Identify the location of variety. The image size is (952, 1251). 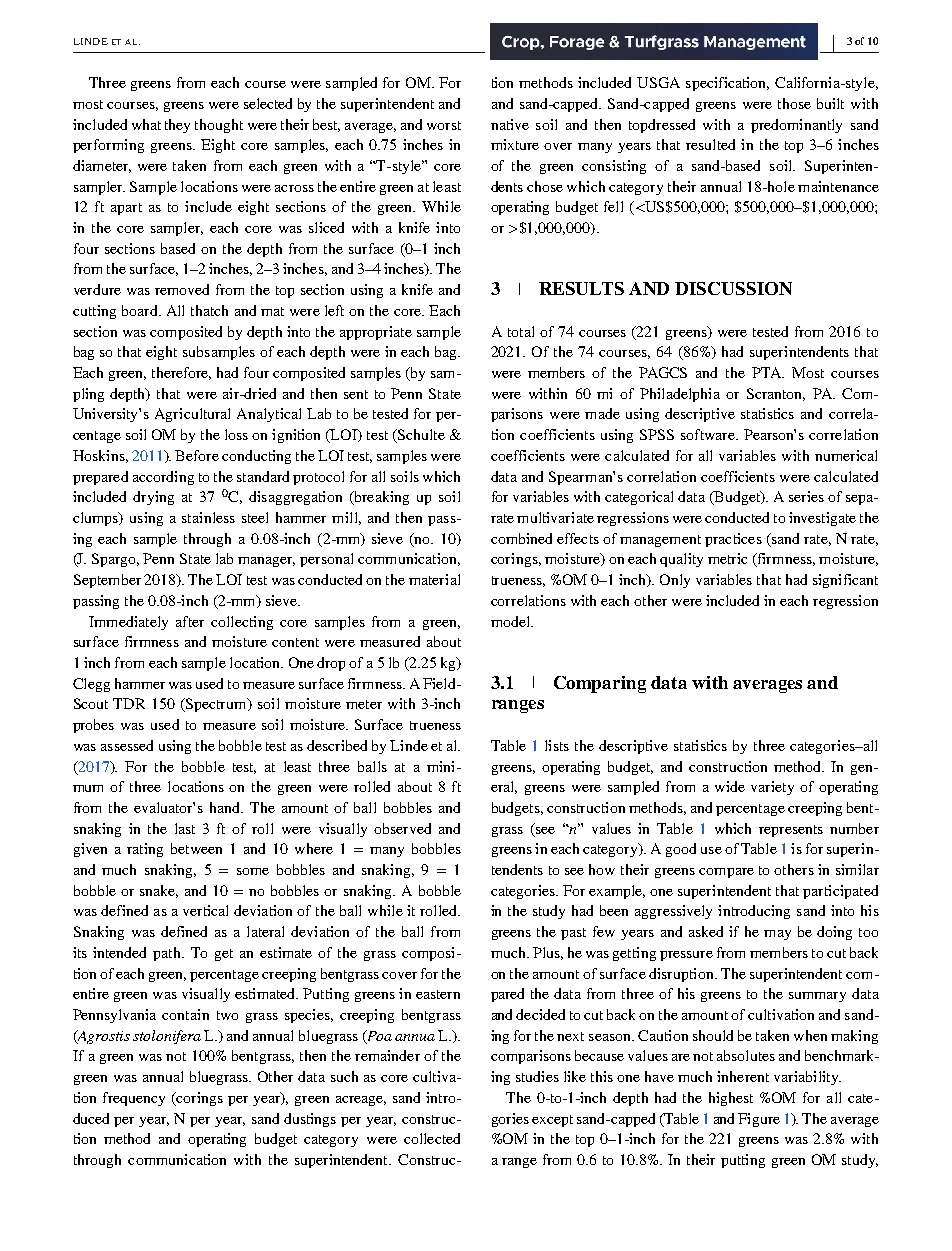
(772, 788).
